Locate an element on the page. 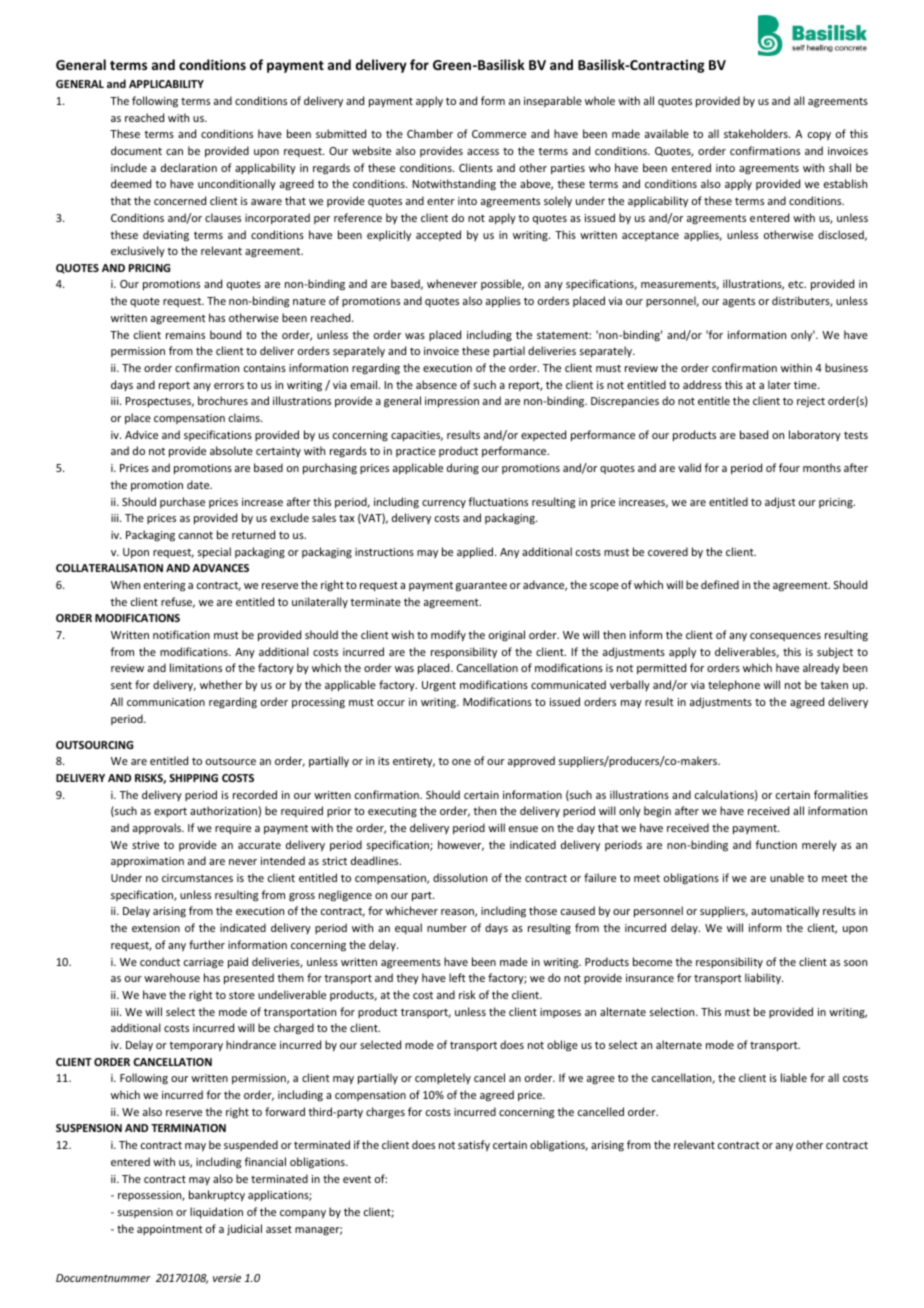  copy is located at coordinates (819, 136).
